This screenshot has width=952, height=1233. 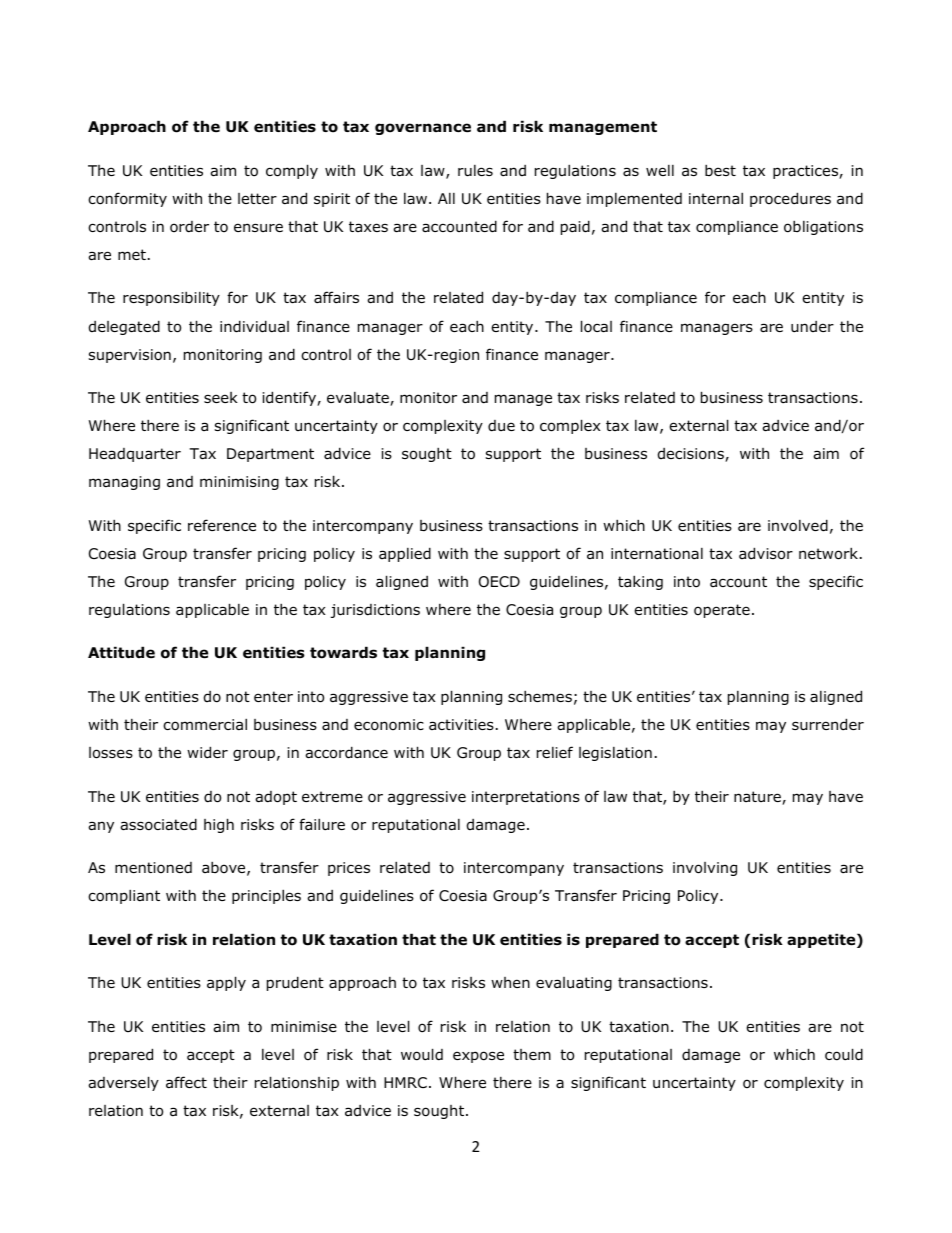 I want to click on letter, so click(x=257, y=198).
